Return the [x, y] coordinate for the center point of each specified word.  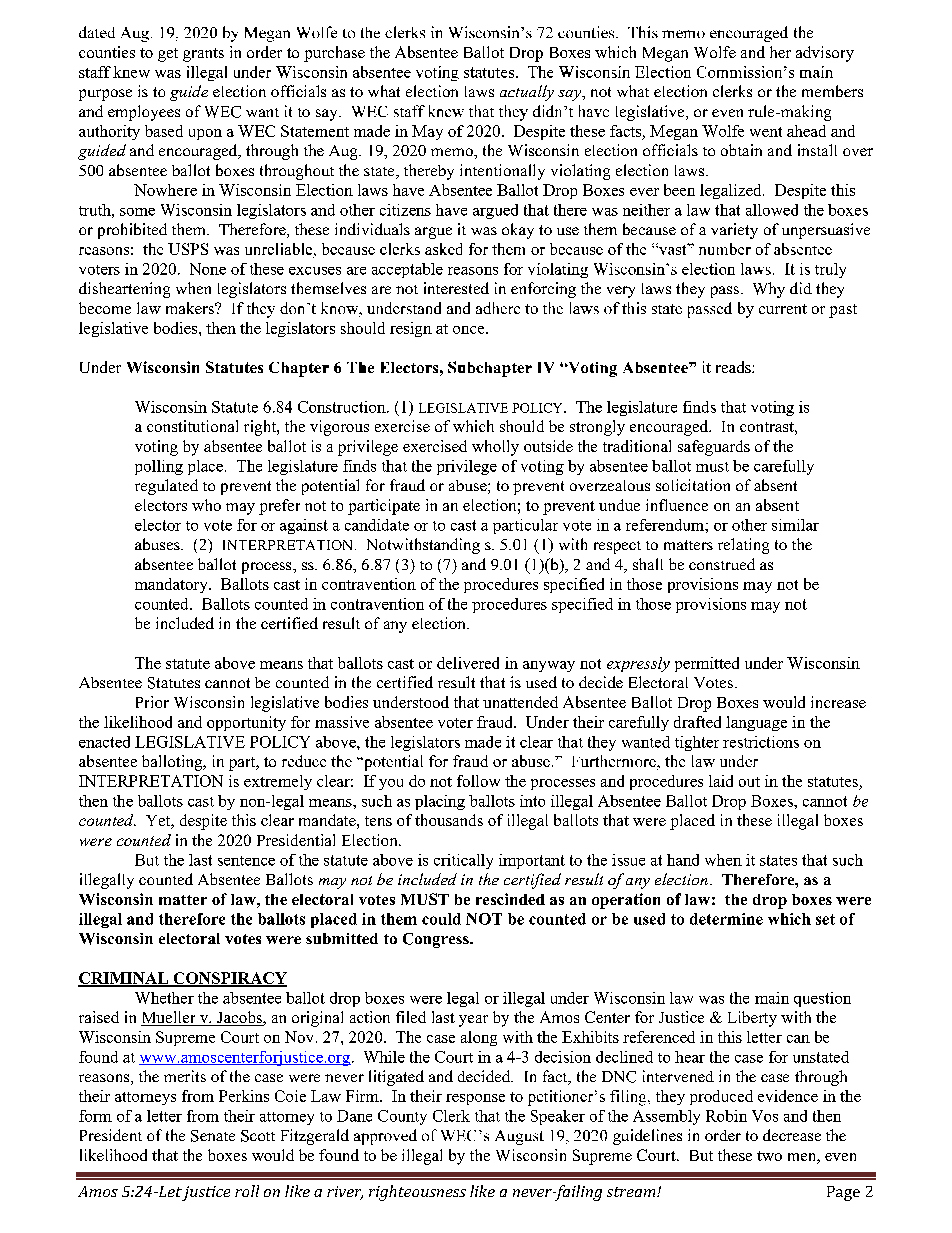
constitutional [192, 426]
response [475, 1099]
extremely [278, 782]
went [766, 132]
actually [527, 93]
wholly [495, 448]
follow [478, 781]
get [168, 55]
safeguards [714, 448]
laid [721, 781]
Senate [213, 1136]
